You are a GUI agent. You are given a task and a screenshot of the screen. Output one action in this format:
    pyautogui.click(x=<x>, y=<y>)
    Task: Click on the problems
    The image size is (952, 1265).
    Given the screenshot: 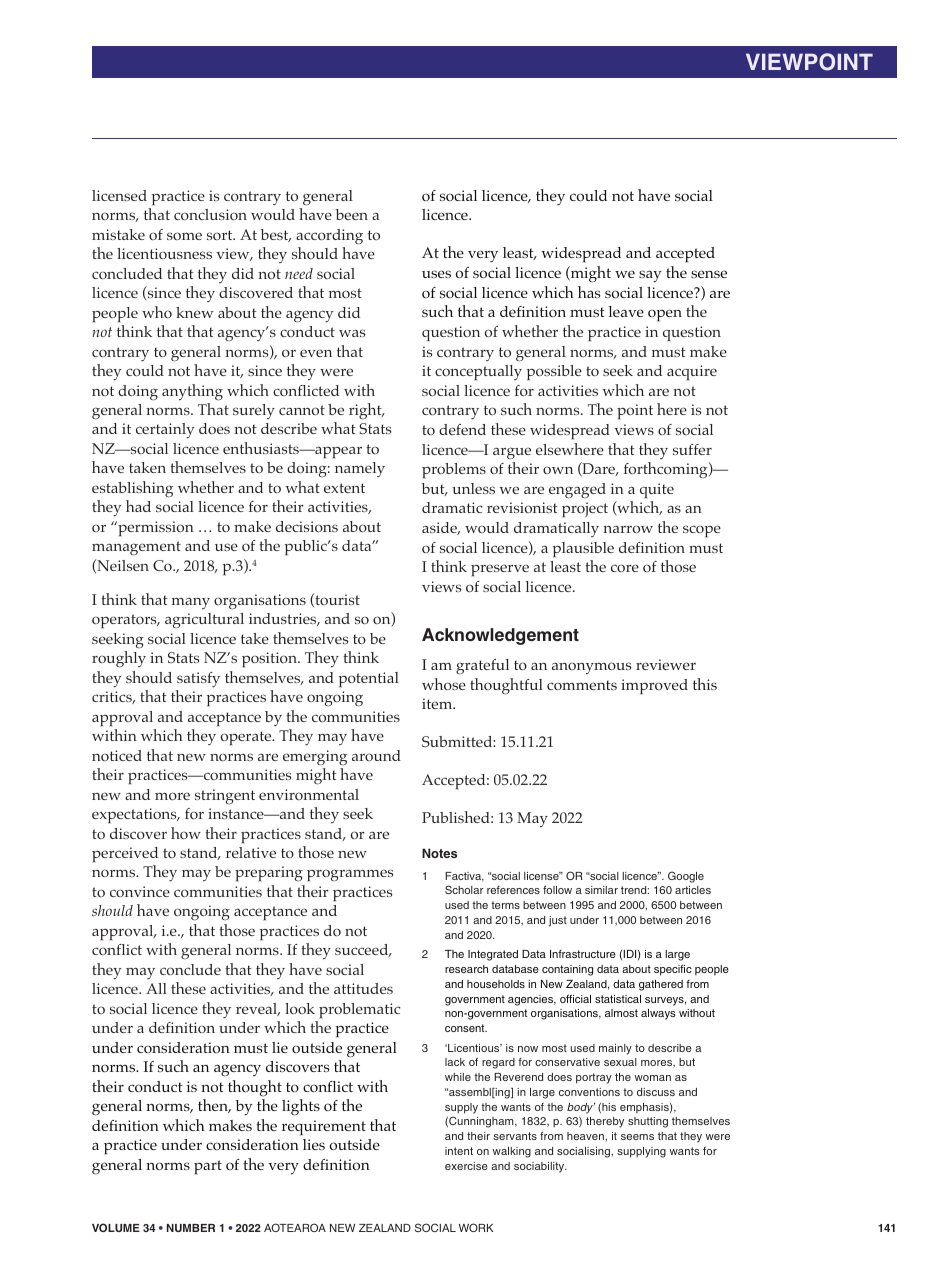 What is the action you would take?
    pyautogui.click(x=454, y=470)
